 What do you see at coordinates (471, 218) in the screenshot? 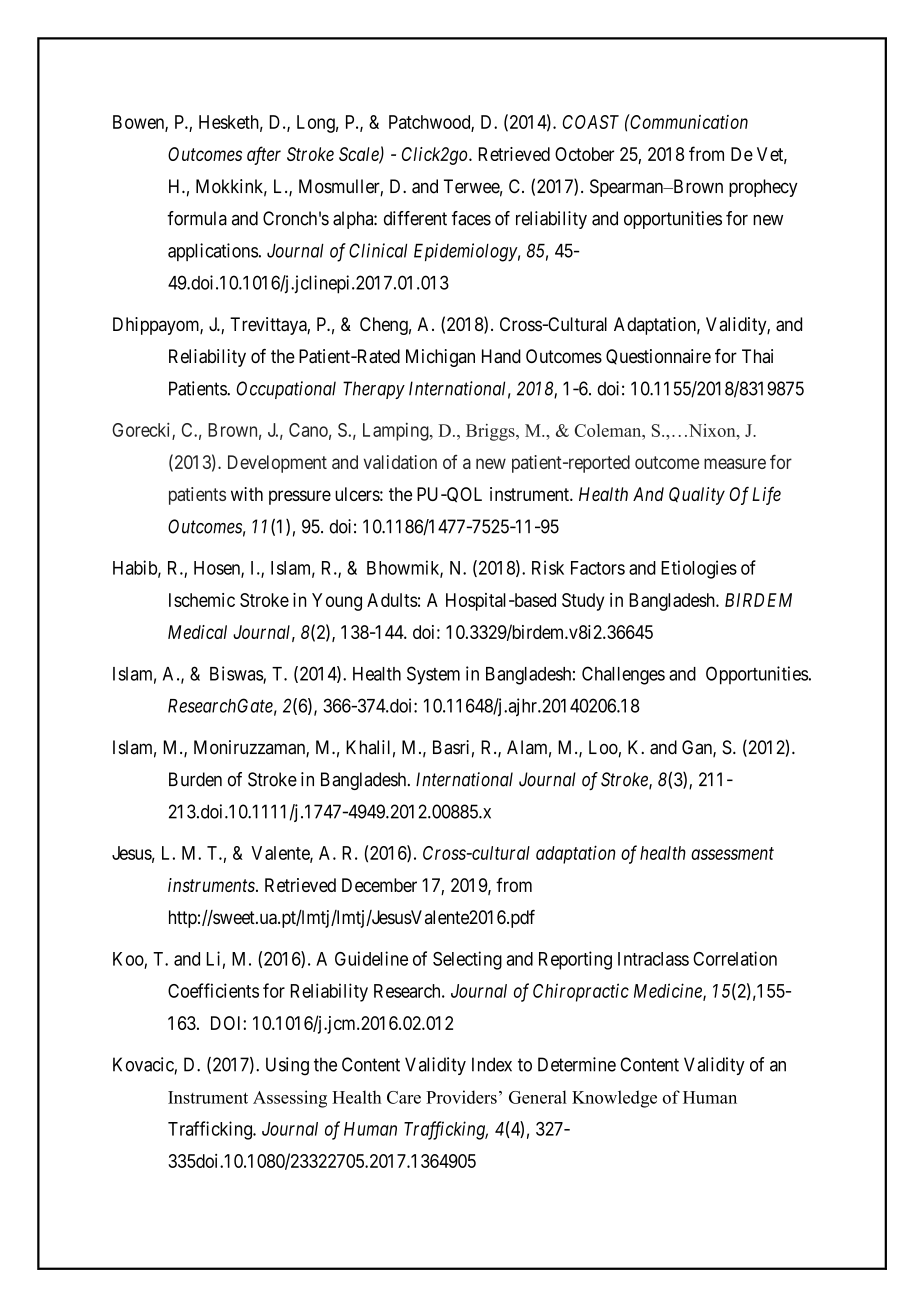
I see `faces` at bounding box center [471, 218].
